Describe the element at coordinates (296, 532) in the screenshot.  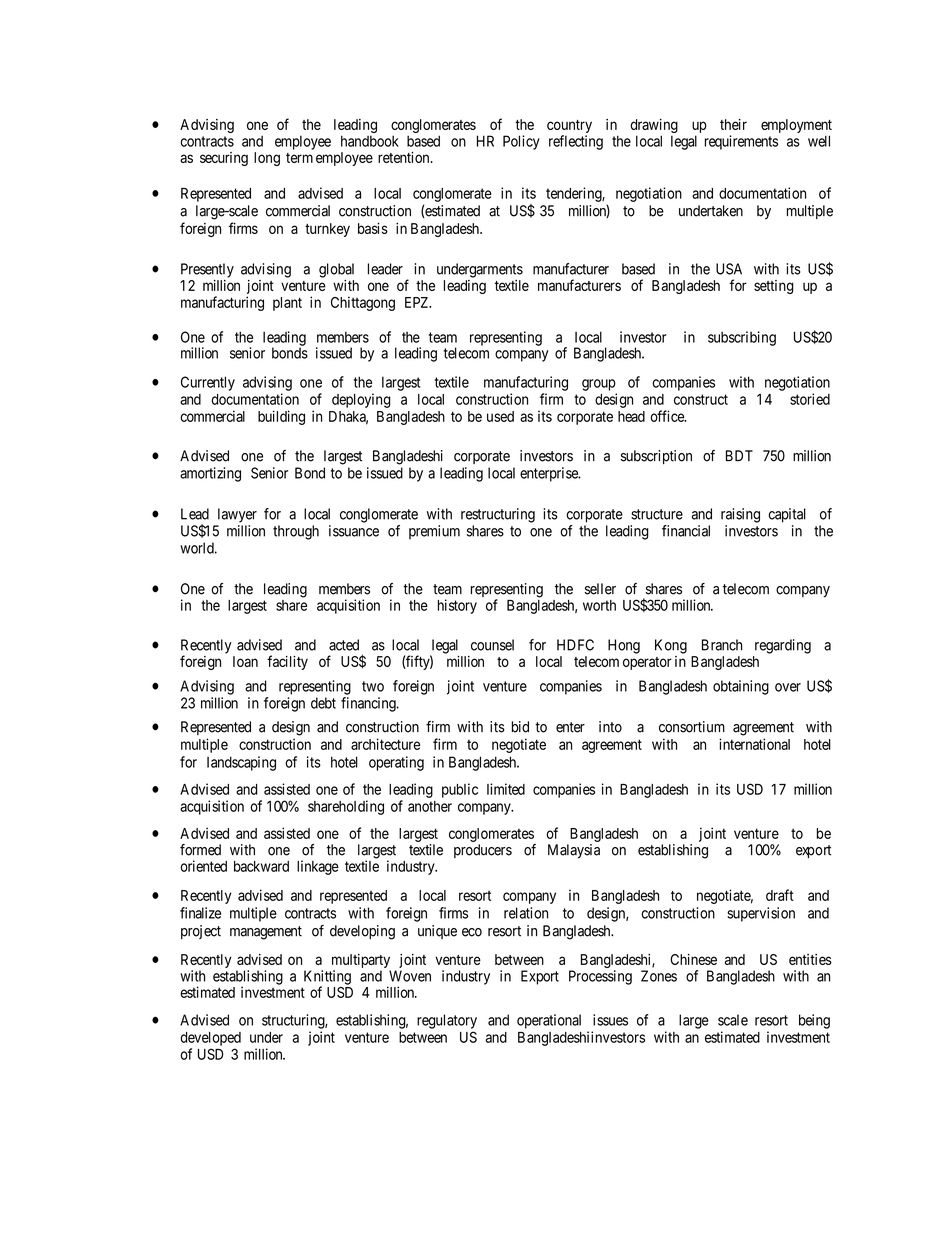
I see `through` at that location.
